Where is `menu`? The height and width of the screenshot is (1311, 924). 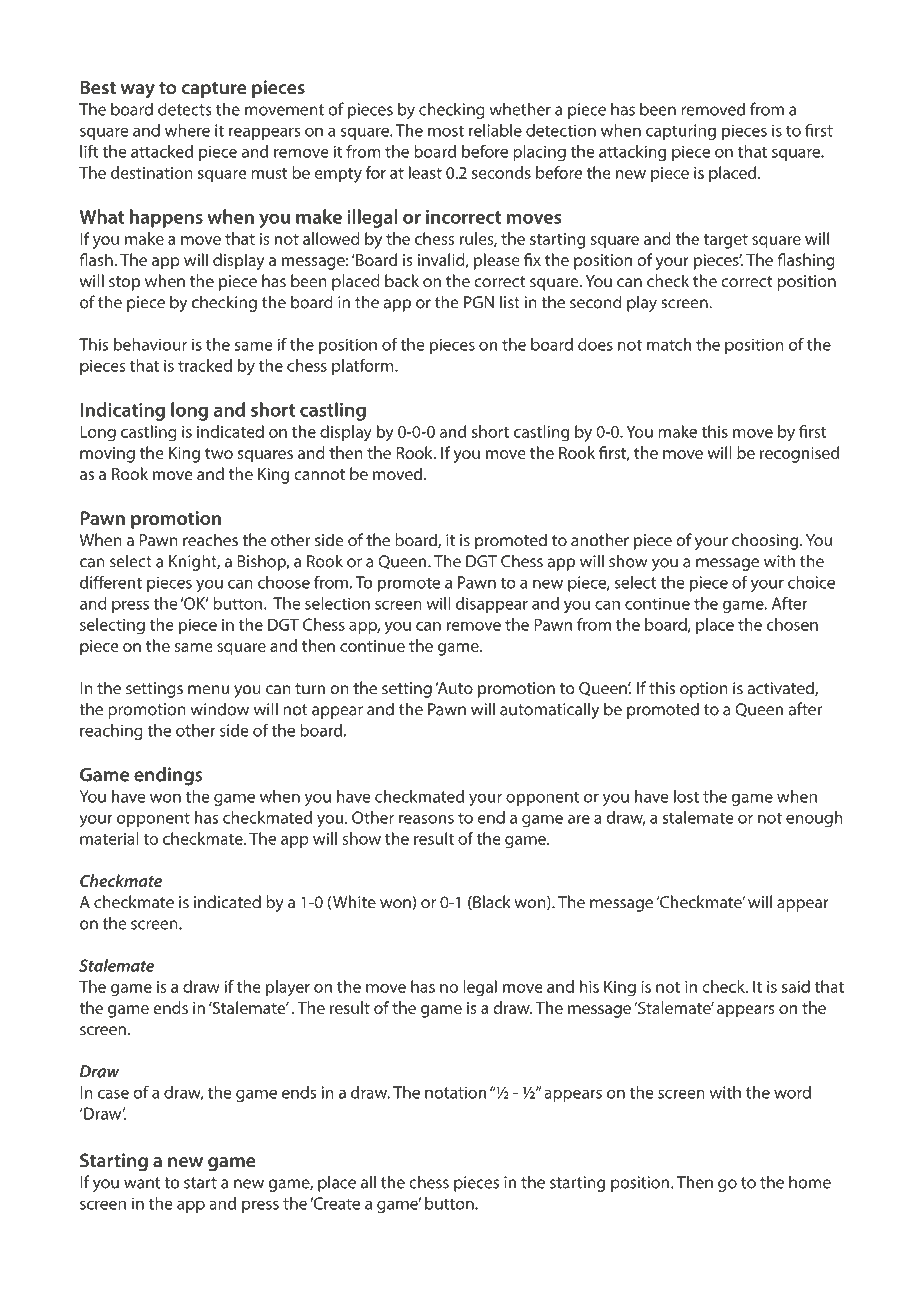
menu is located at coordinates (208, 690).
